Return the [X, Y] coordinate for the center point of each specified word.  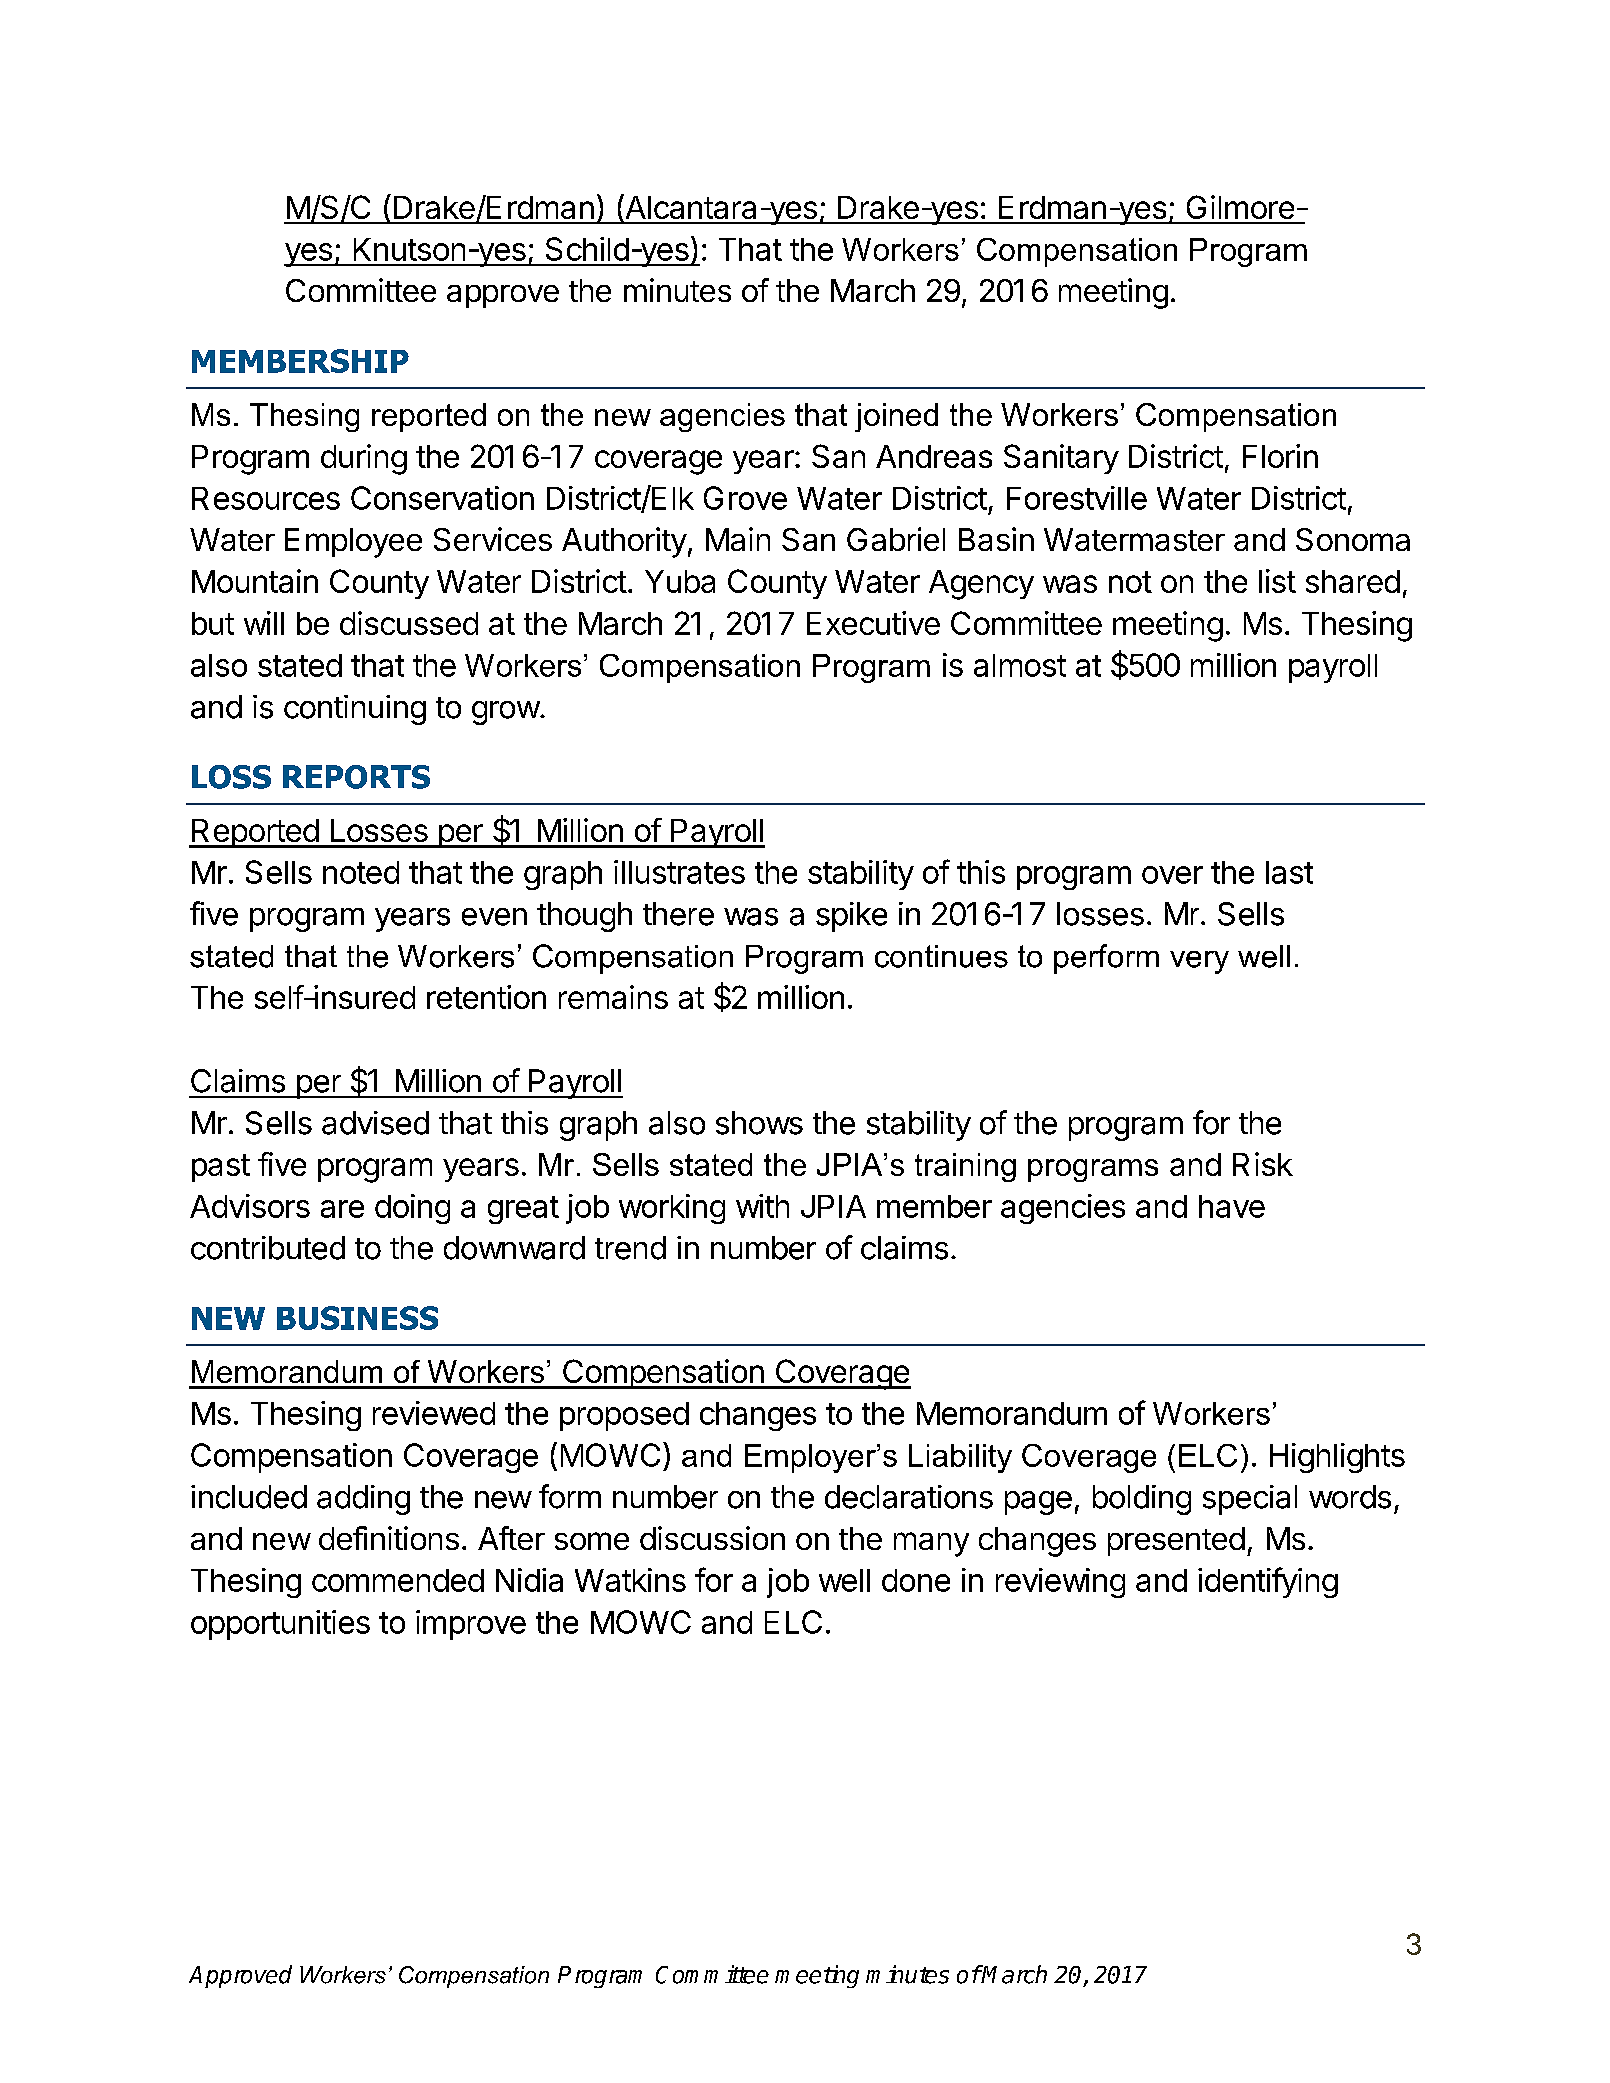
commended [398, 1580]
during [364, 459]
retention [486, 997]
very [1199, 962]
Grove [745, 498]
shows [759, 1123]
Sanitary [1061, 459]
